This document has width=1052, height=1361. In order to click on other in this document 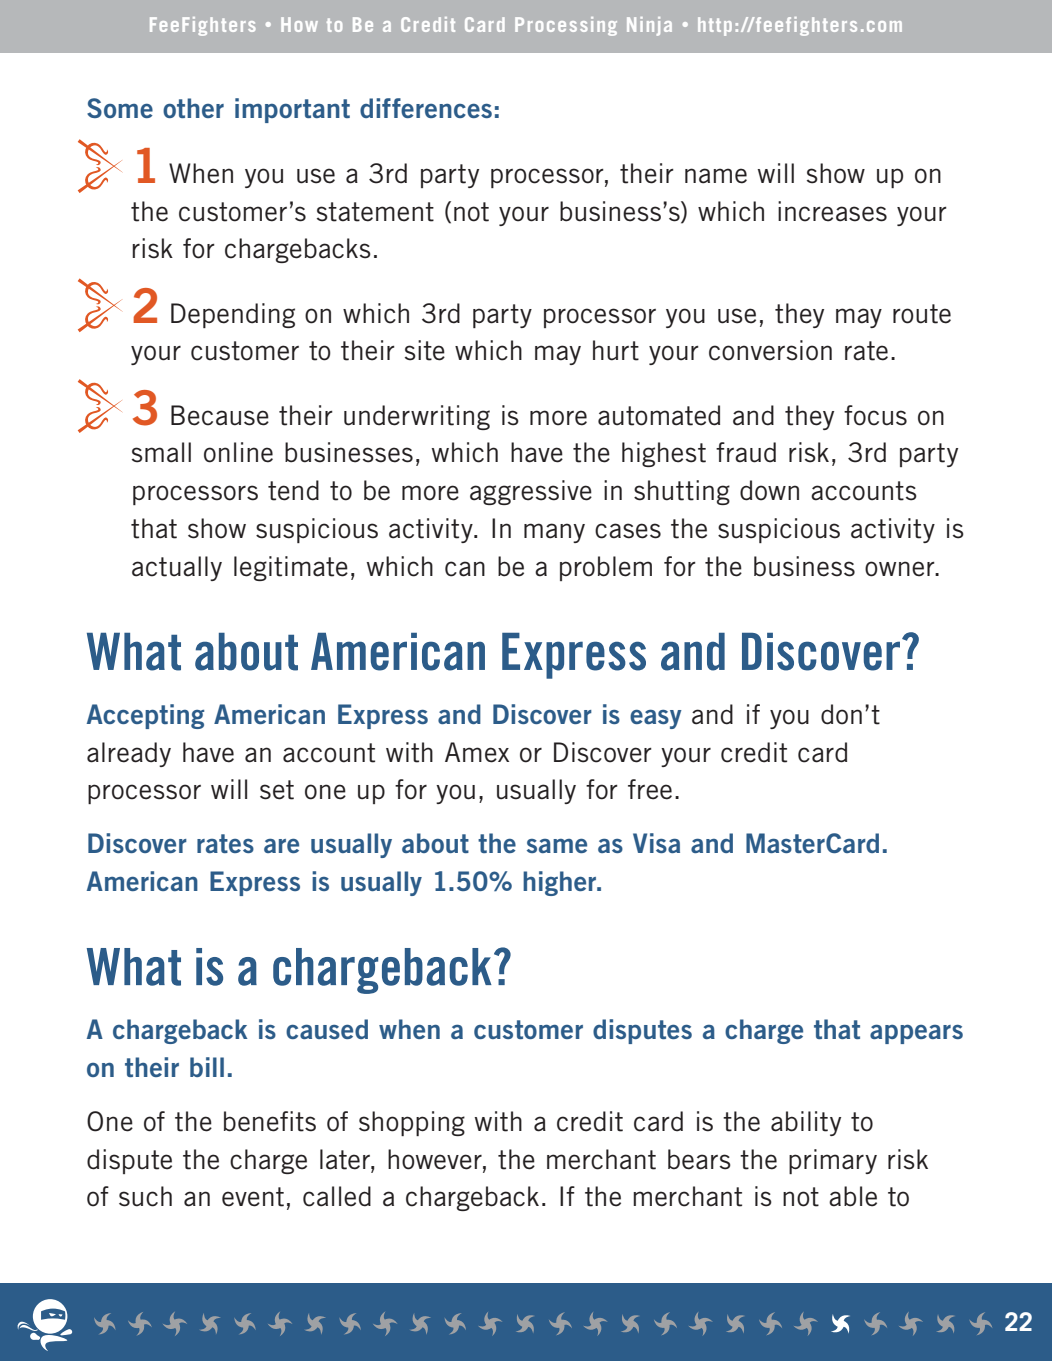, I will do `click(193, 108)`.
